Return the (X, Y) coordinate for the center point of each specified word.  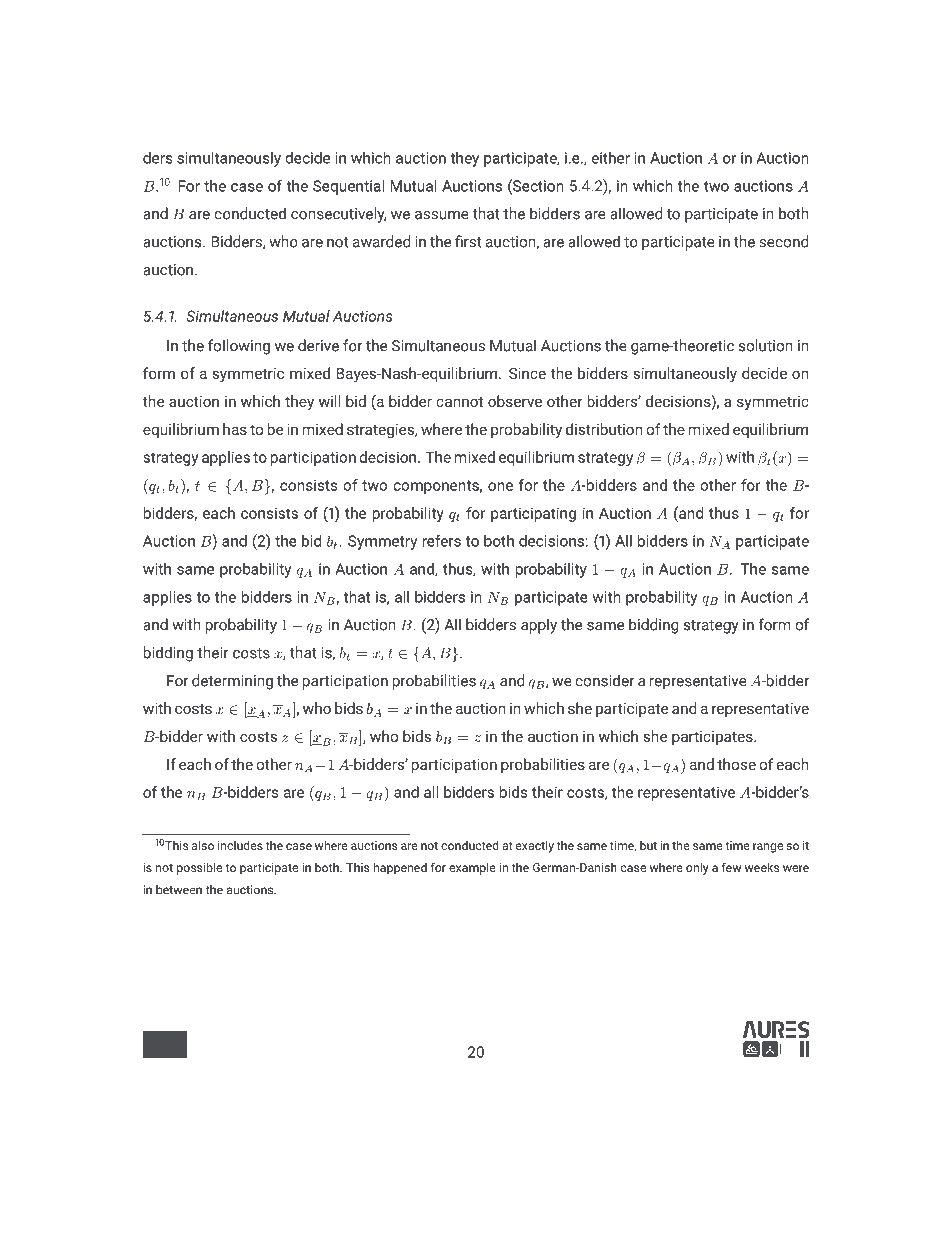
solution (766, 345)
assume (442, 215)
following (239, 347)
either (610, 158)
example (472, 868)
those (736, 764)
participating (533, 514)
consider (605, 680)
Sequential (348, 187)
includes (240, 845)
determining (232, 682)
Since (527, 373)
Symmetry (382, 542)
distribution (604, 429)
